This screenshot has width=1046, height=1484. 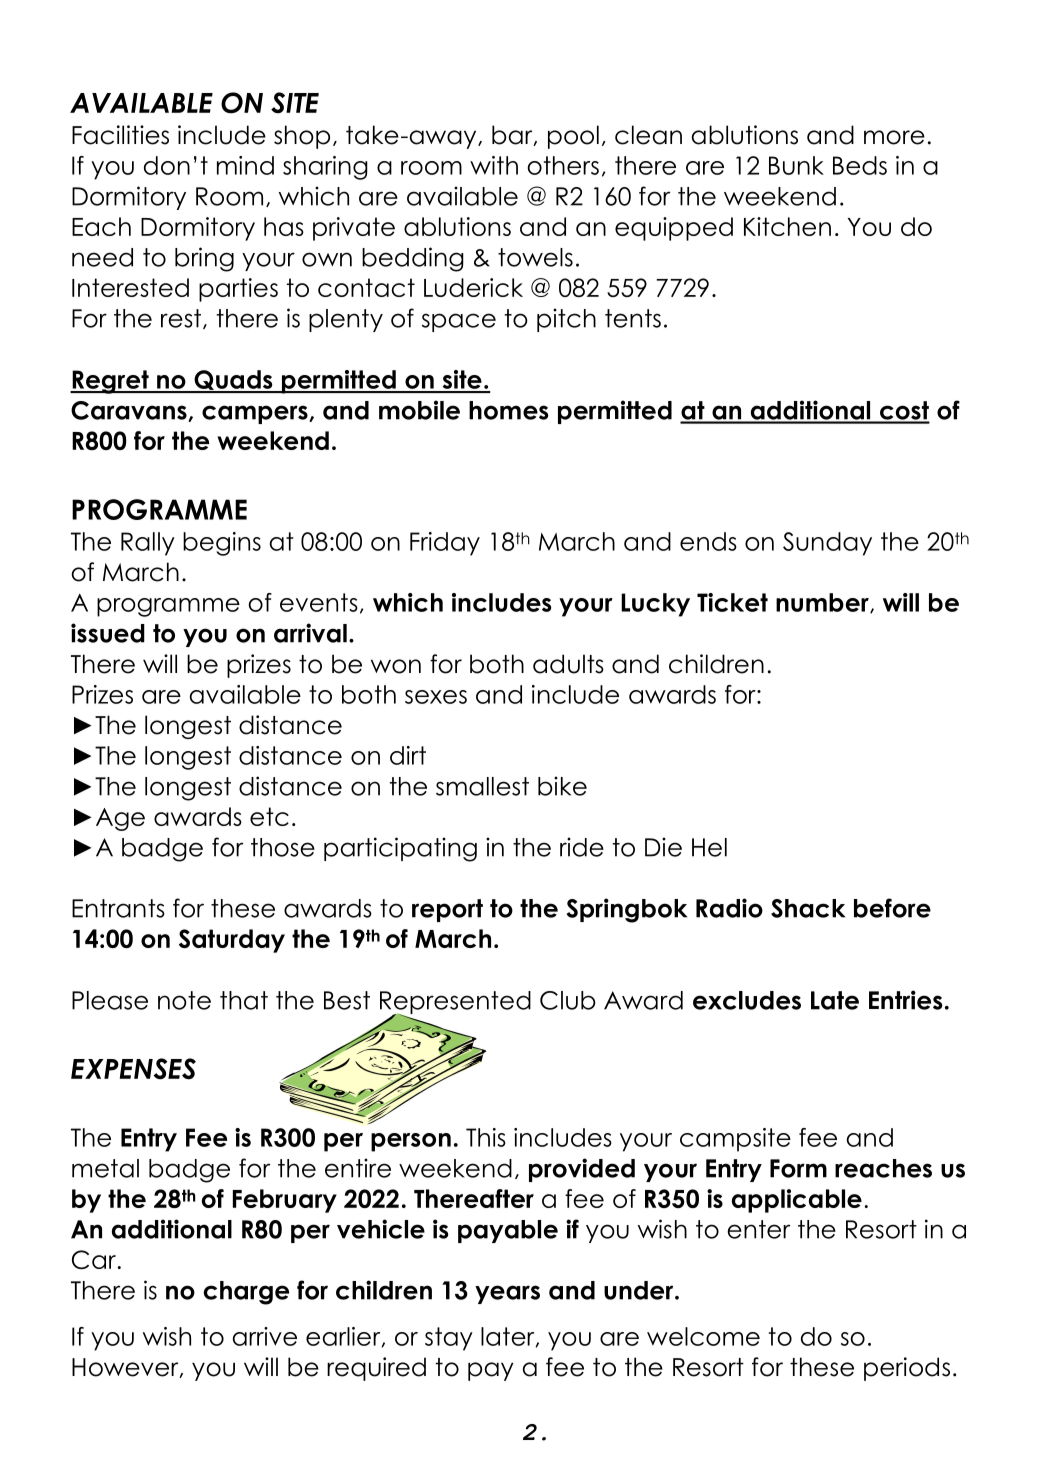 I want to click on Shack, so click(x=808, y=908).
